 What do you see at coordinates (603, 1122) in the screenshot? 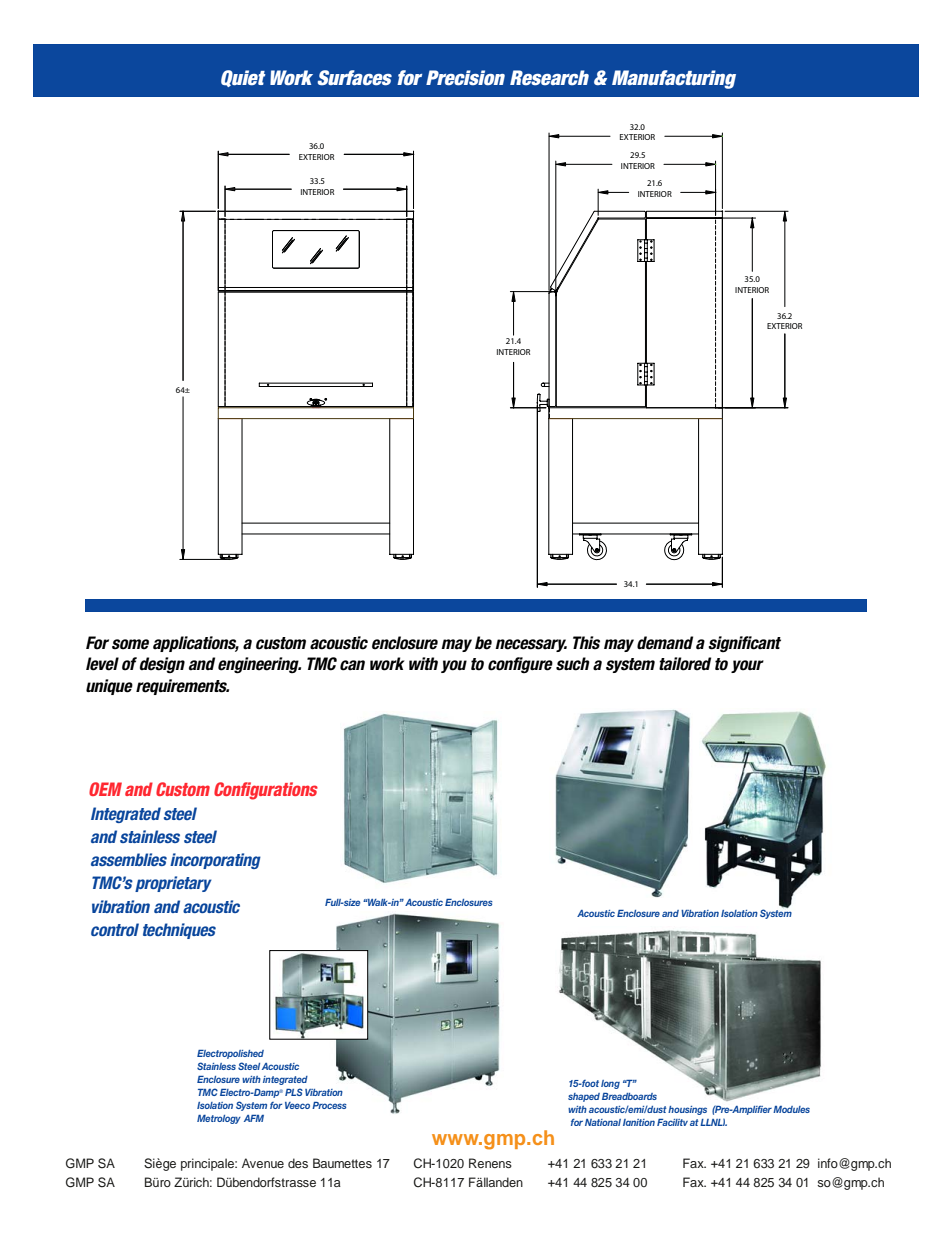
I see `National` at bounding box center [603, 1122].
